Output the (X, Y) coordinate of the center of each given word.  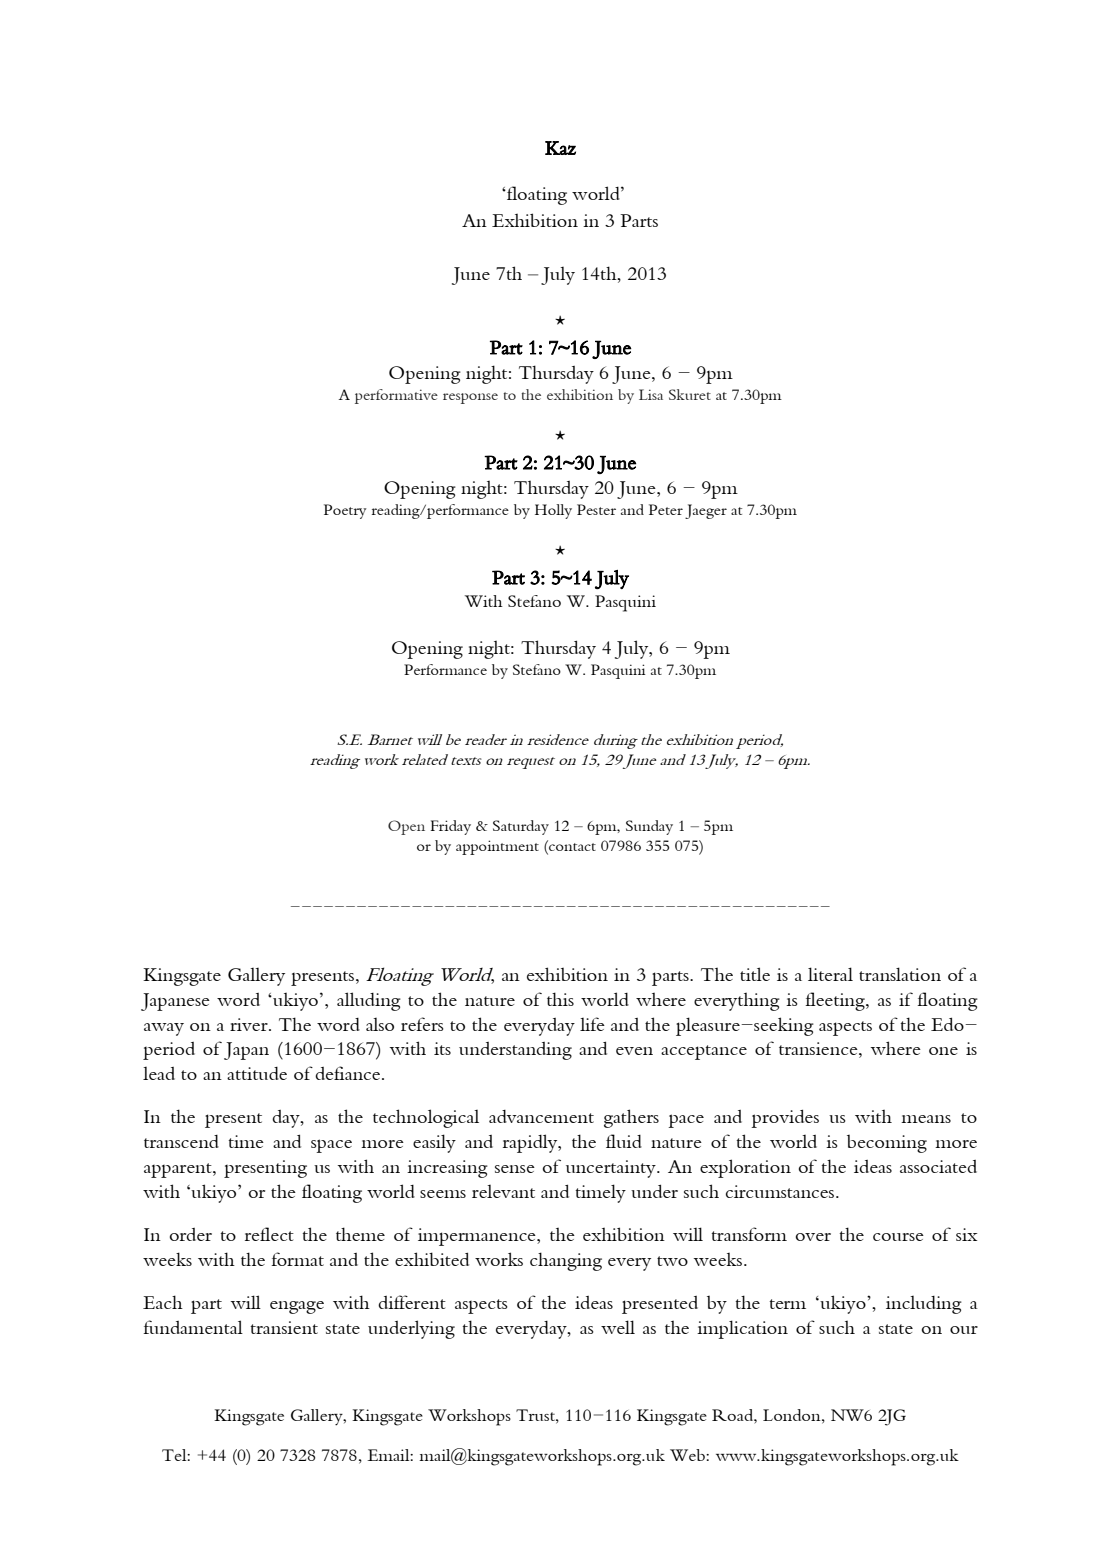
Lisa (651, 394)
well (618, 1327)
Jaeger (706, 511)
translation (900, 974)
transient (284, 1327)
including (924, 1305)
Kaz (560, 148)
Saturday (521, 827)
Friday (451, 827)
